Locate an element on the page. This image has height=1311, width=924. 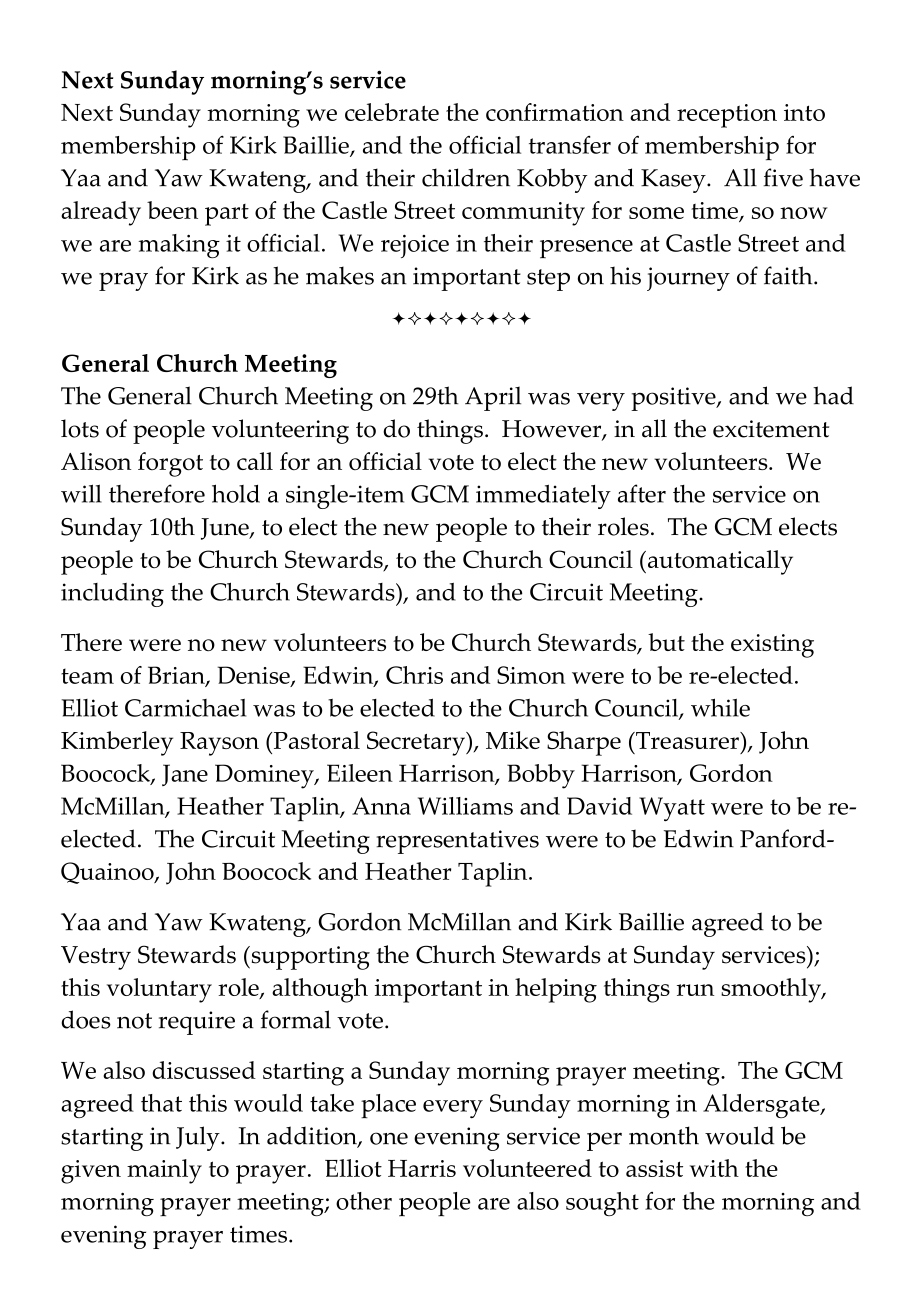
volunteered is located at coordinates (527, 1168).
